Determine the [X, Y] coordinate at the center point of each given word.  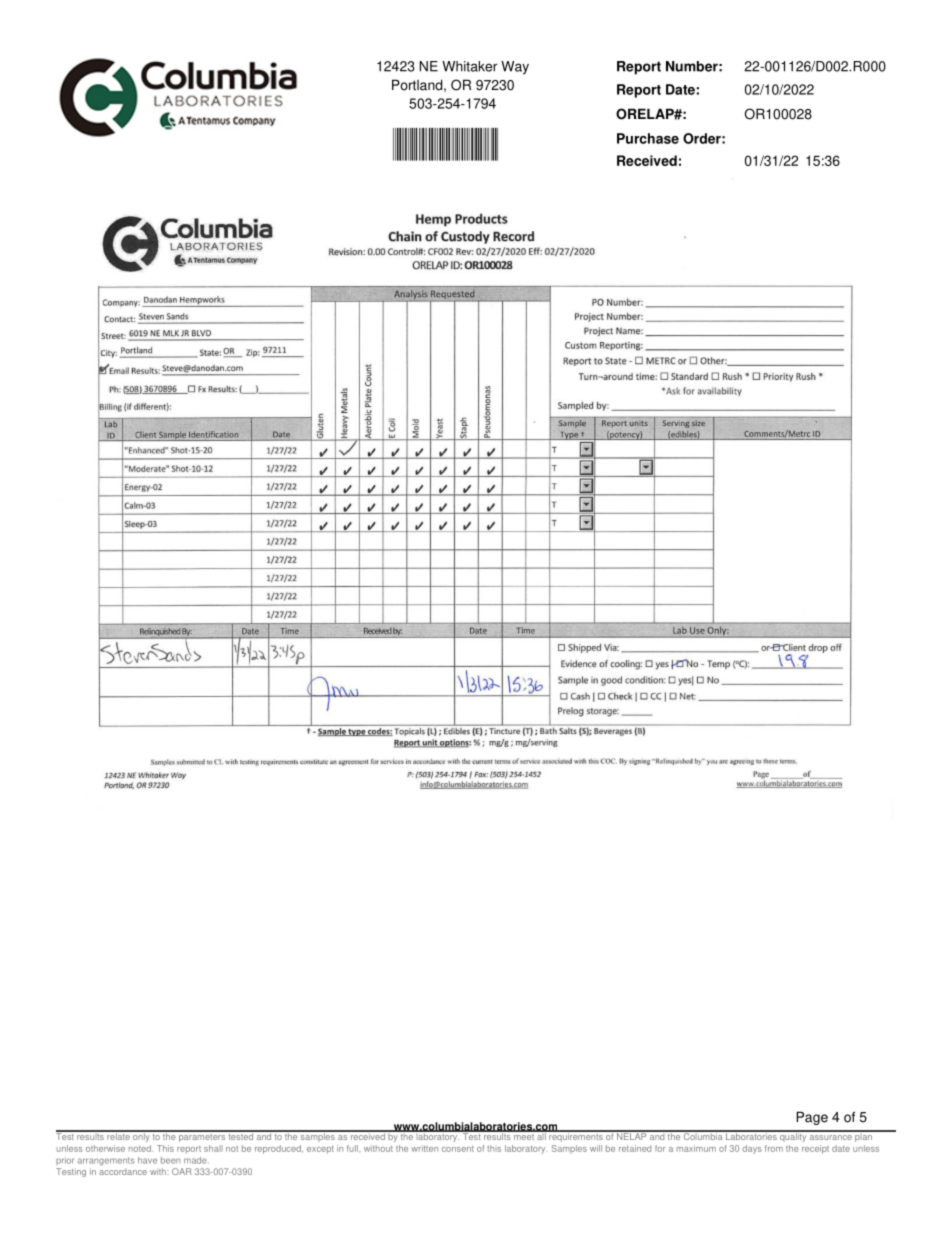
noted [141, 1148]
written [424, 1148]
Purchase [648, 138]
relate [118, 1135]
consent [458, 1149]
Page [812, 1118]
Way [515, 68]
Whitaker [470, 66]
